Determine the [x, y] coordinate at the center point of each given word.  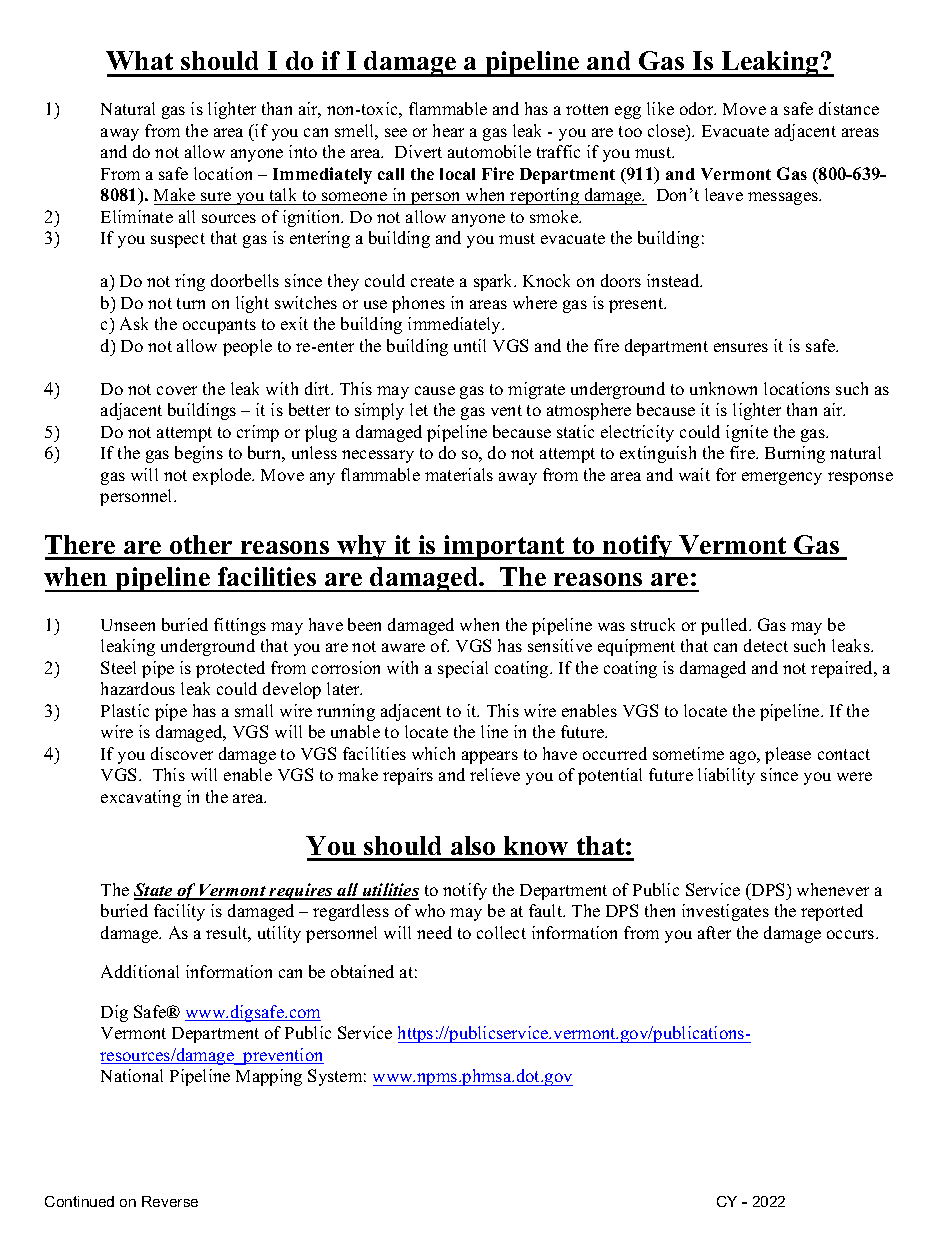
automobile [489, 151]
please [788, 755]
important [504, 547]
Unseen [128, 625]
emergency [782, 478]
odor [698, 108]
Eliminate [137, 216]
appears [490, 757]
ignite [747, 433]
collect [501, 932]
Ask [134, 323]
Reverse [170, 1201]
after [714, 932]
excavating [141, 798]
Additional [140, 971]
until [470, 345]
